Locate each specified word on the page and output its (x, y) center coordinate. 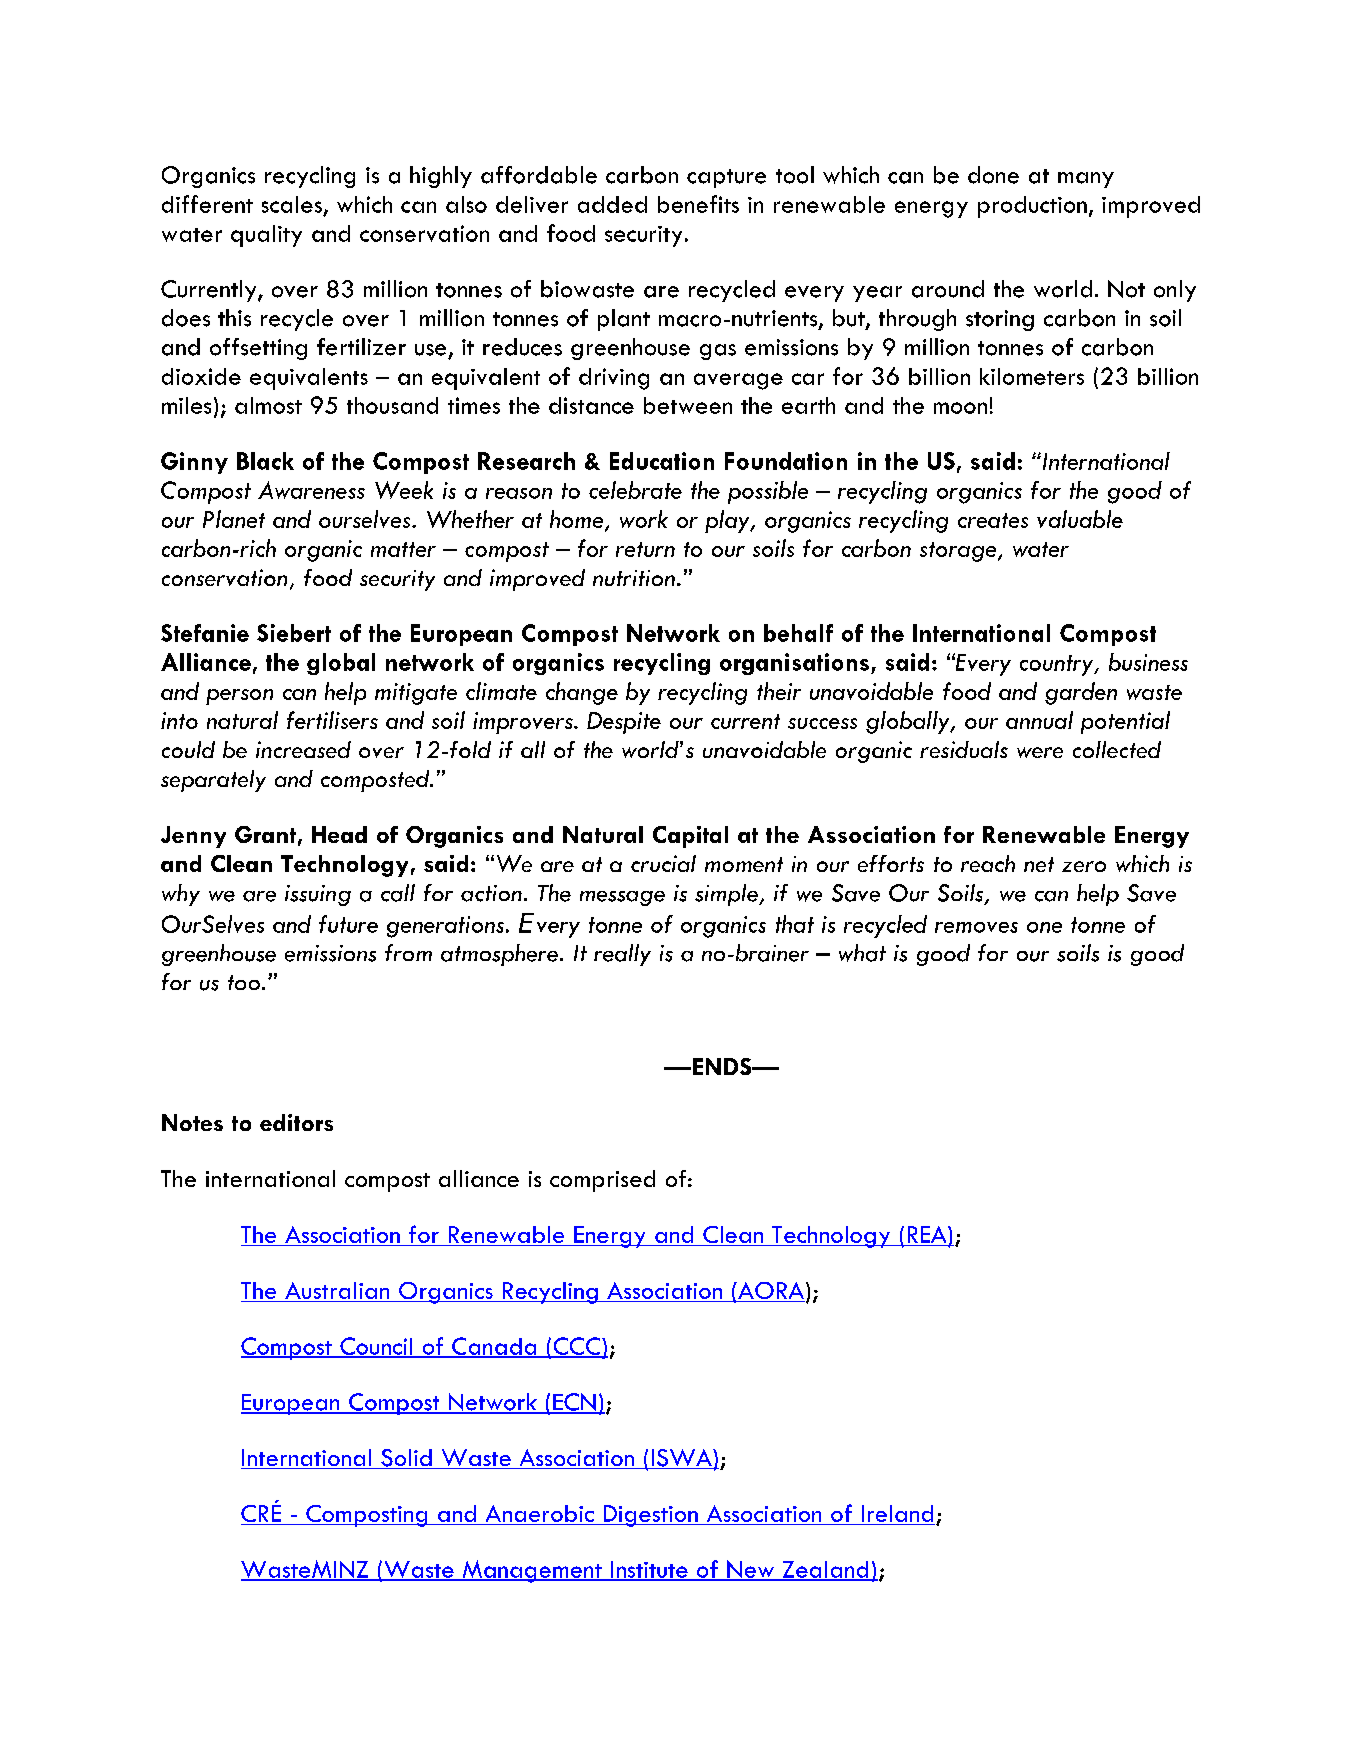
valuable (1080, 519)
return (645, 549)
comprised (602, 1181)
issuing (318, 895)
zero (1084, 866)
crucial (663, 863)
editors (296, 1122)
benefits (698, 204)
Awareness (311, 490)
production (1032, 207)
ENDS (723, 1066)
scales (292, 204)
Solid (406, 1459)
